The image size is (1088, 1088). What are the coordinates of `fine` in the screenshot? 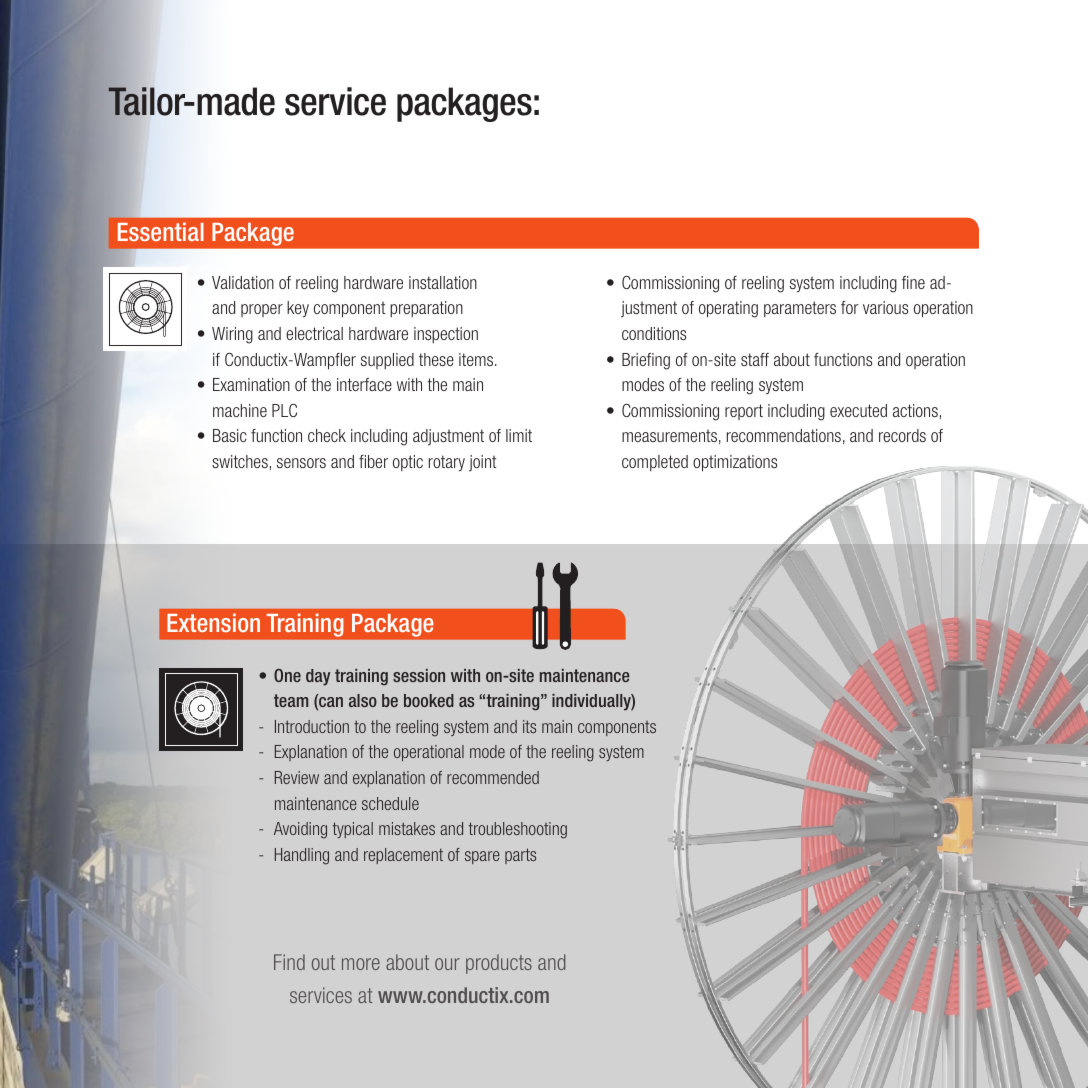 It's located at (913, 282).
